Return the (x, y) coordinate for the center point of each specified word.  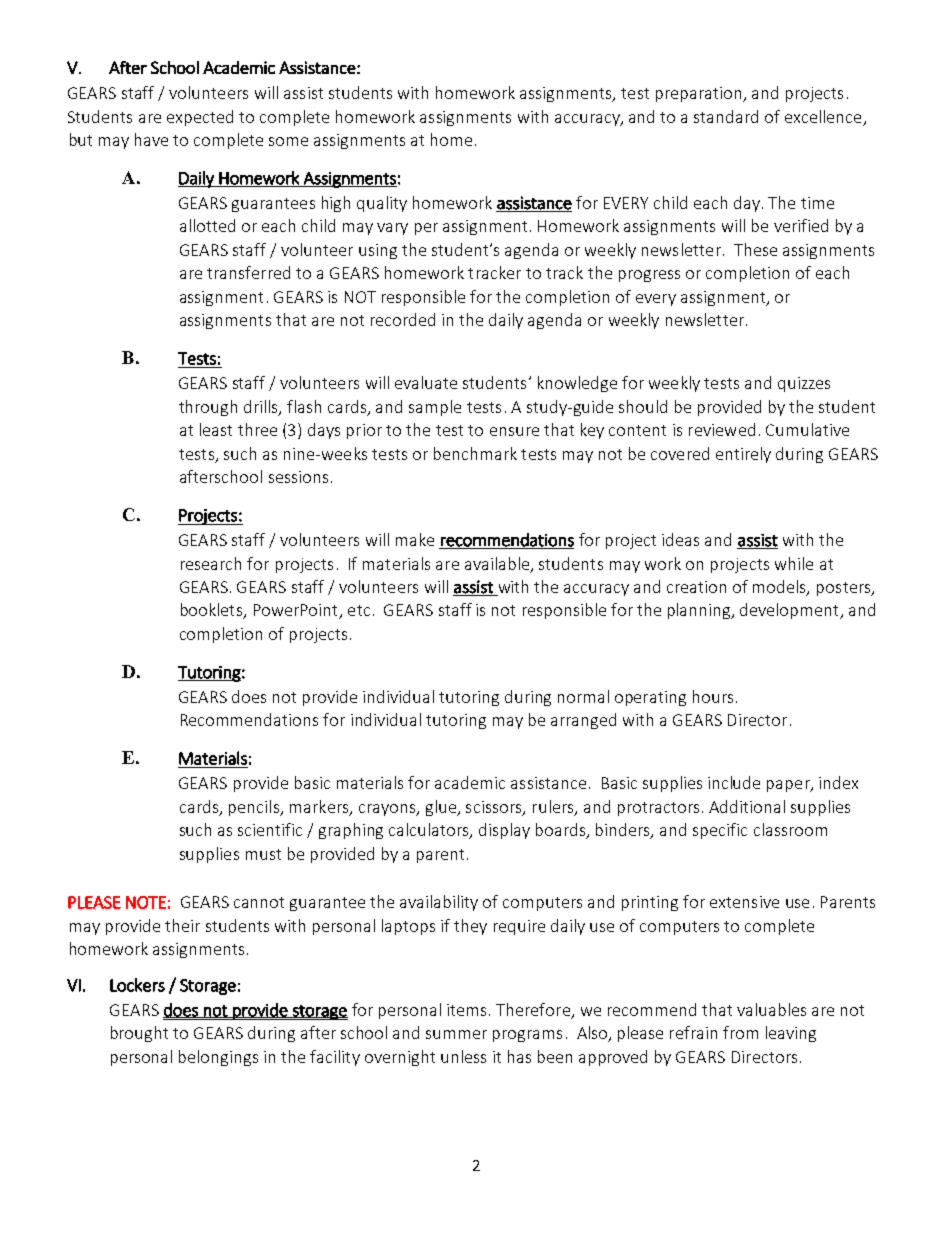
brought (139, 1034)
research (211, 563)
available (498, 564)
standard (726, 116)
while (794, 563)
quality (382, 204)
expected (200, 118)
